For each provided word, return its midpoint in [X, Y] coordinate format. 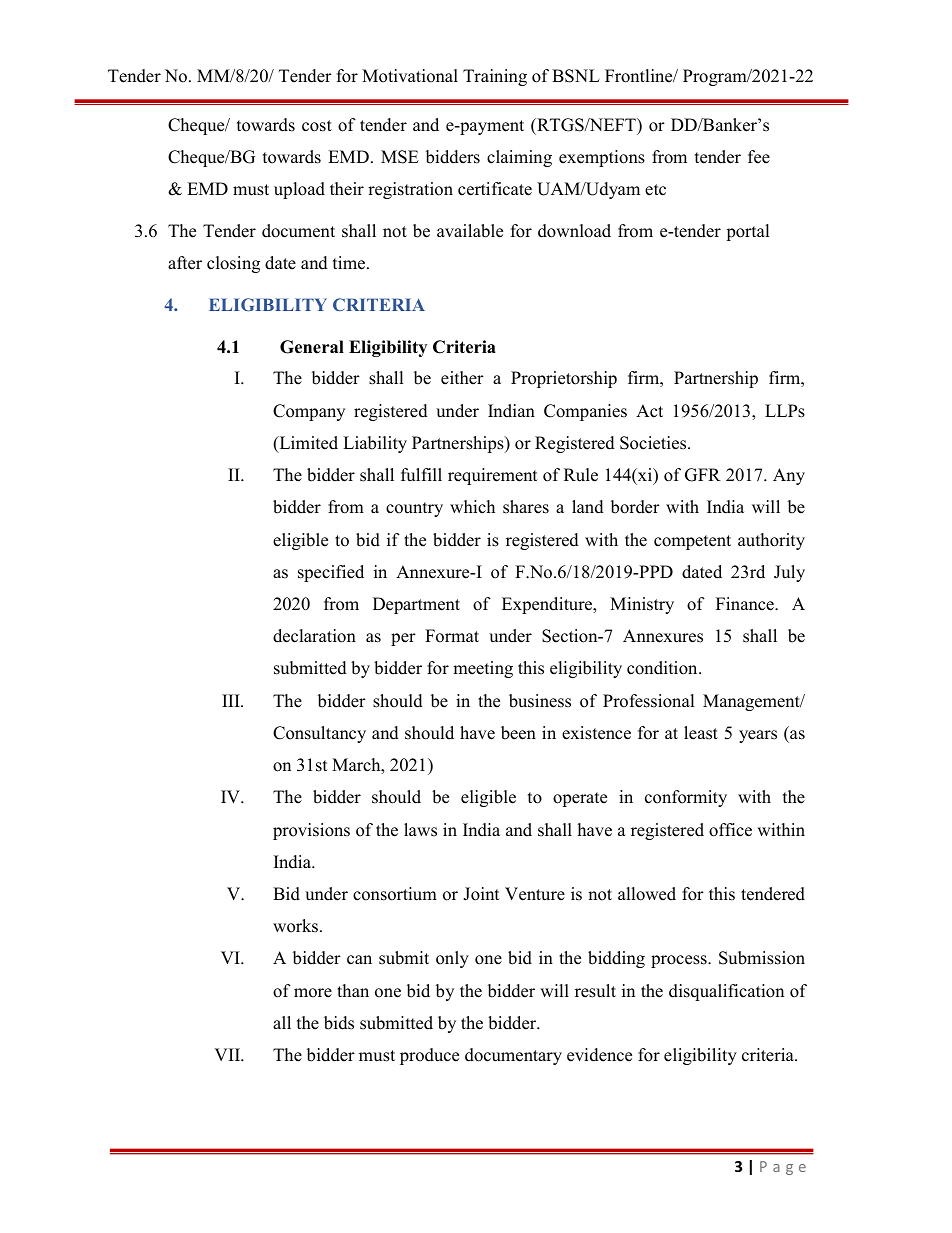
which [472, 507]
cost [317, 126]
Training [495, 77]
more [313, 993]
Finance [746, 604]
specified [331, 573]
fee [759, 157]
